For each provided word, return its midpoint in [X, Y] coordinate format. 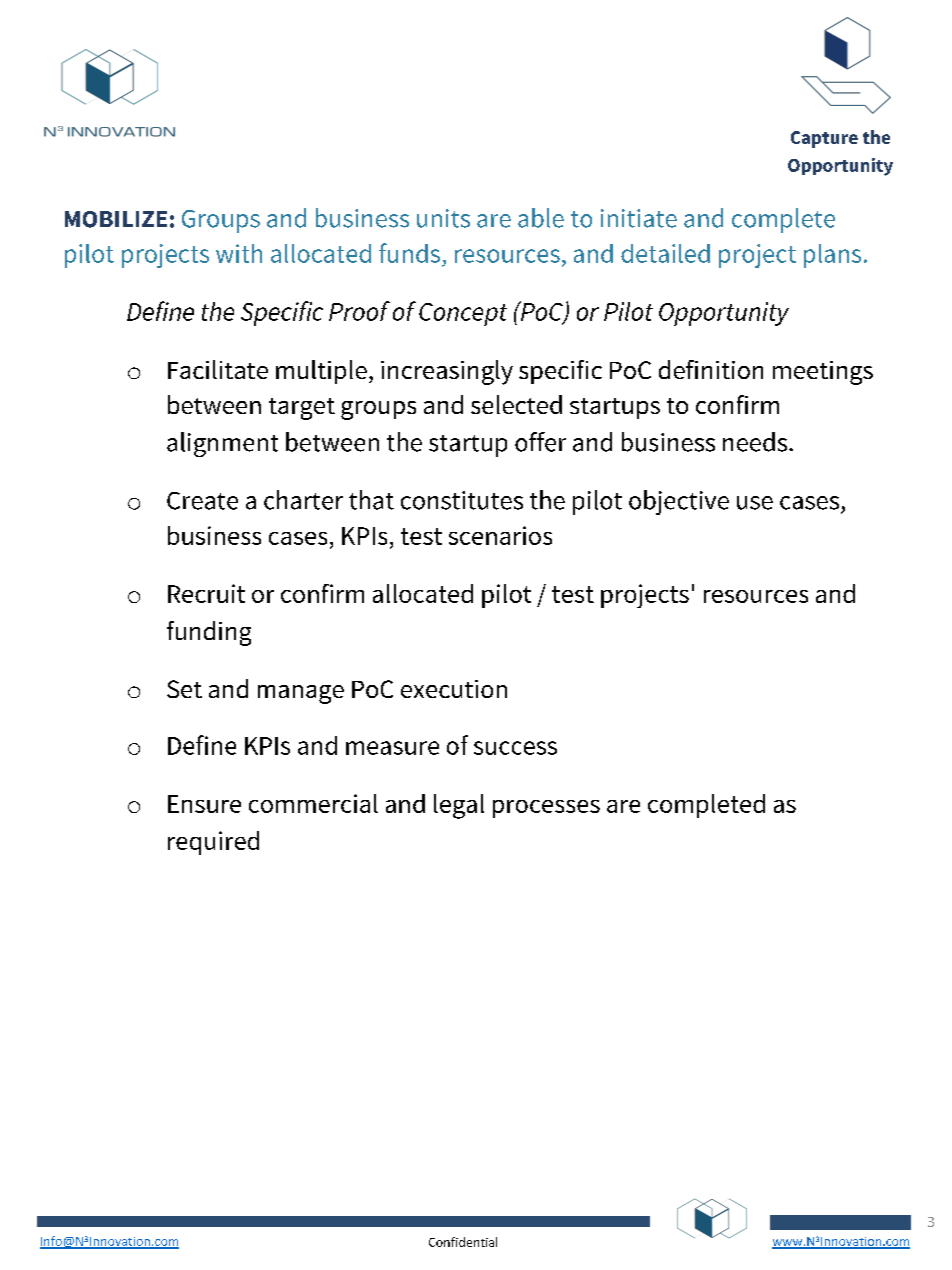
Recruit [206, 593]
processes [546, 809]
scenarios [500, 535]
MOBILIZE [116, 219]
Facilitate [218, 369]
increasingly [447, 372]
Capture [824, 139]
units [443, 218]
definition [711, 369]
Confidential [463, 1242]
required [213, 843]
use [755, 503]
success [515, 748]
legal [459, 806]
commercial [313, 803]
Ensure [204, 804]
